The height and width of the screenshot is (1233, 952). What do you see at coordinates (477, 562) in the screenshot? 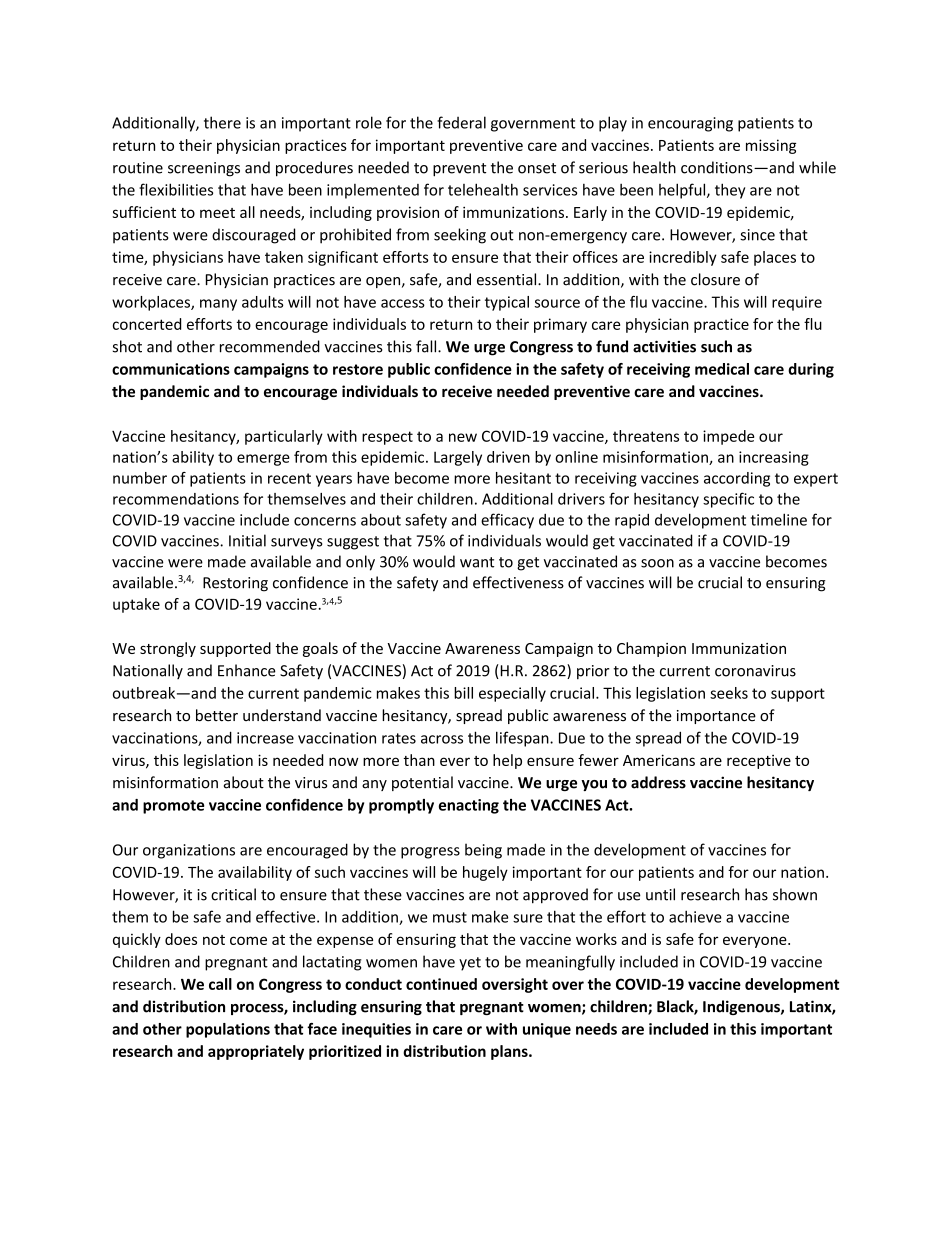
I see `want` at bounding box center [477, 562].
